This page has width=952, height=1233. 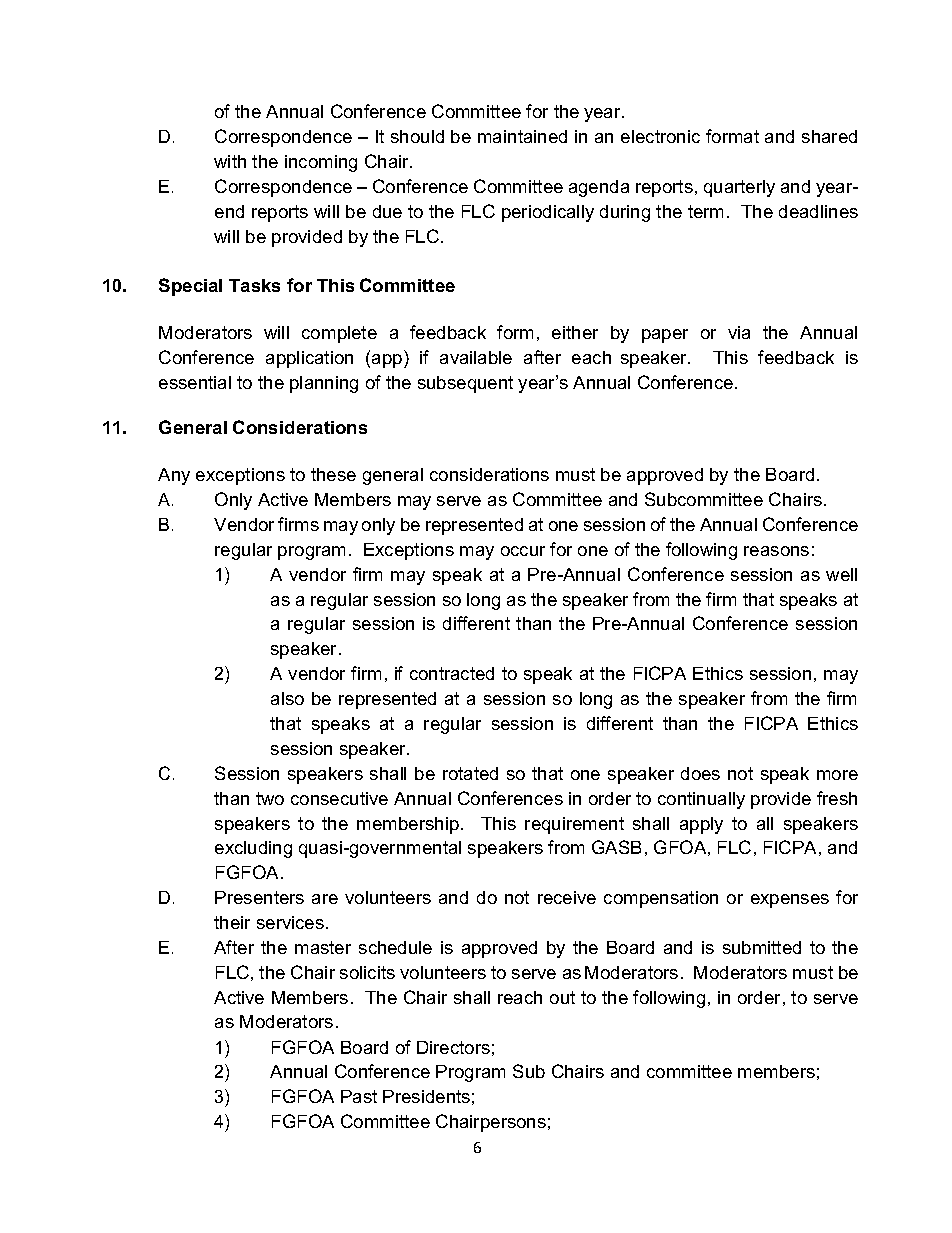 What do you see at coordinates (287, 698) in the page?
I see `also` at bounding box center [287, 698].
